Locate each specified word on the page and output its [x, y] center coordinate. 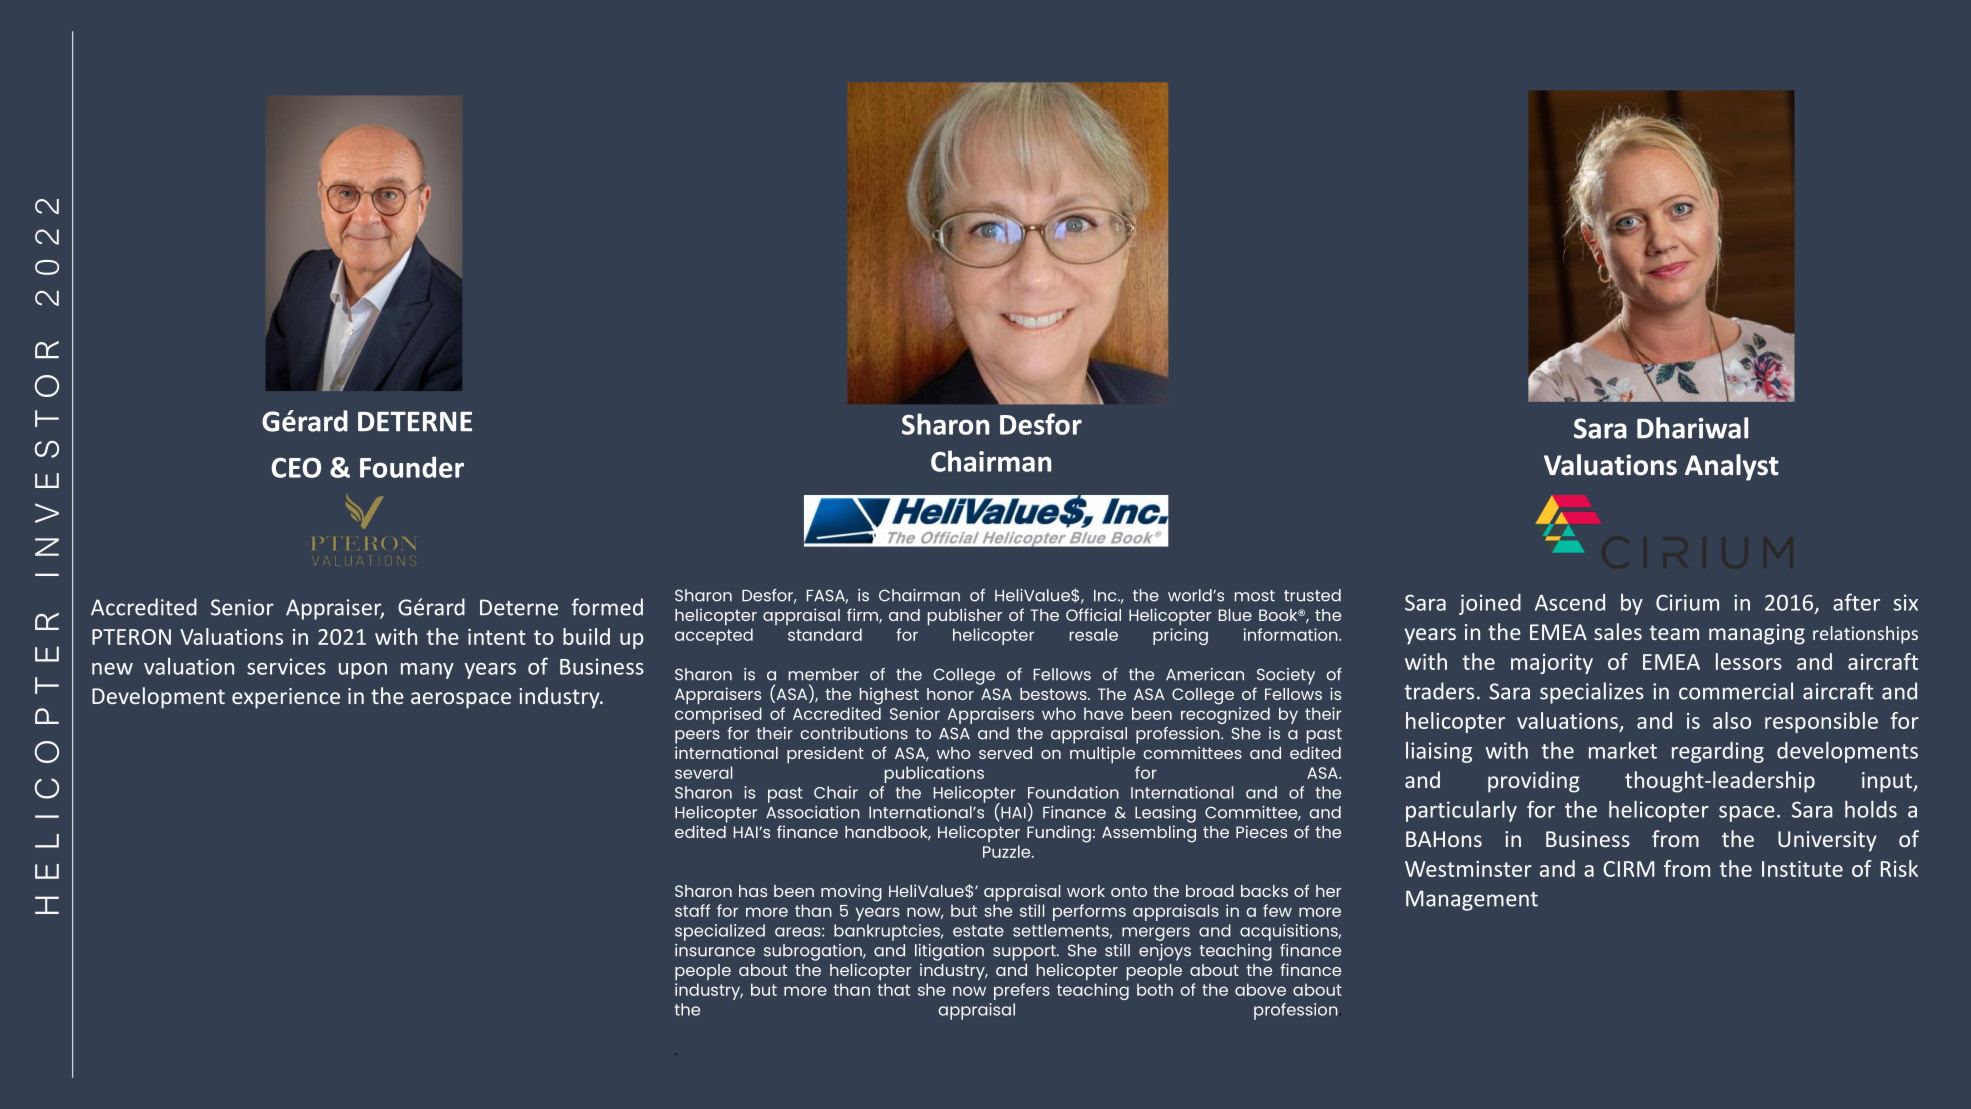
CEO [296, 467]
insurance [715, 950]
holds [1871, 809]
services [286, 666]
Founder [412, 467]
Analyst [1732, 467]
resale [1094, 634]
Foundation [1073, 792]
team [1674, 632]
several [703, 772]
